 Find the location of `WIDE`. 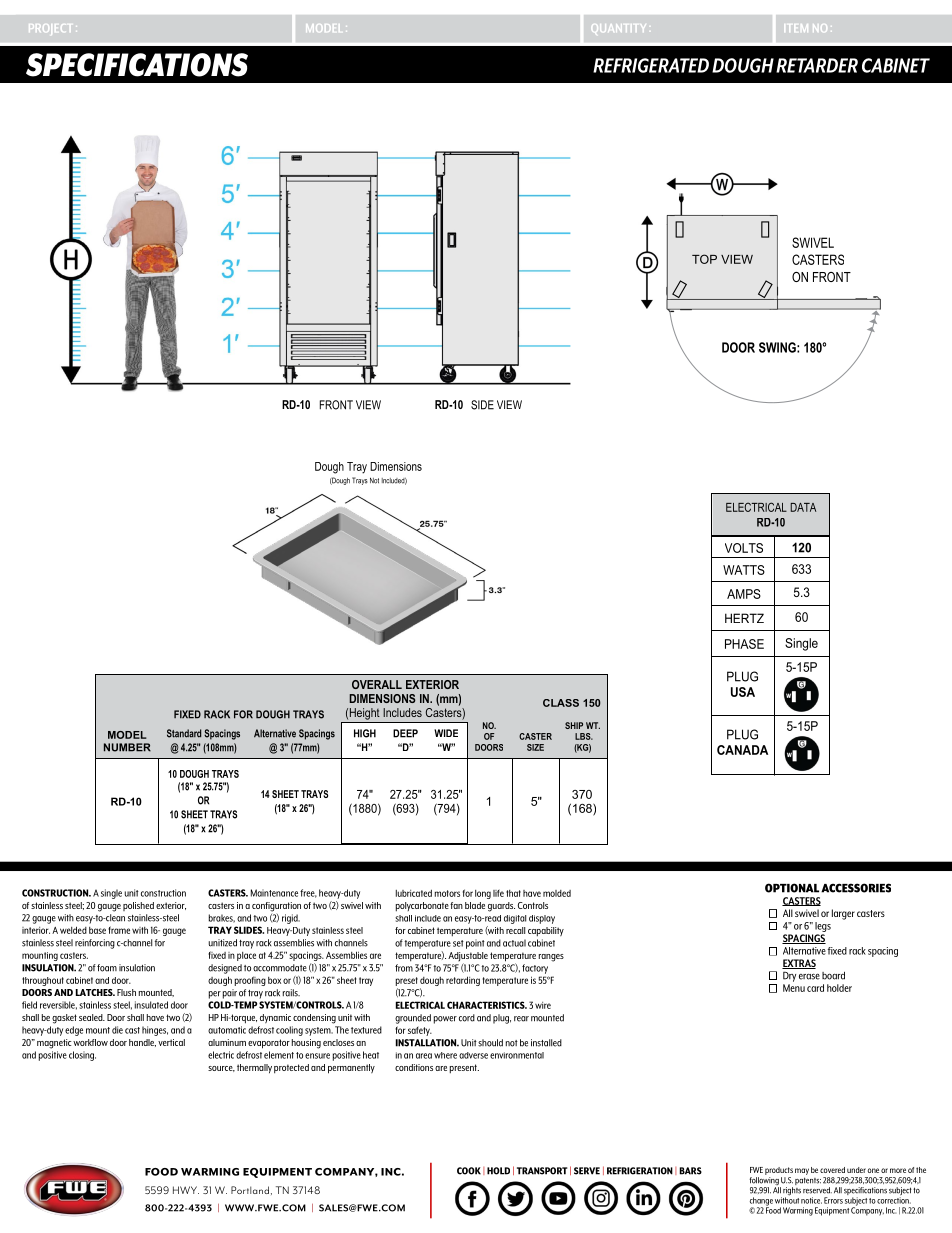

WIDE is located at coordinates (446, 733).
